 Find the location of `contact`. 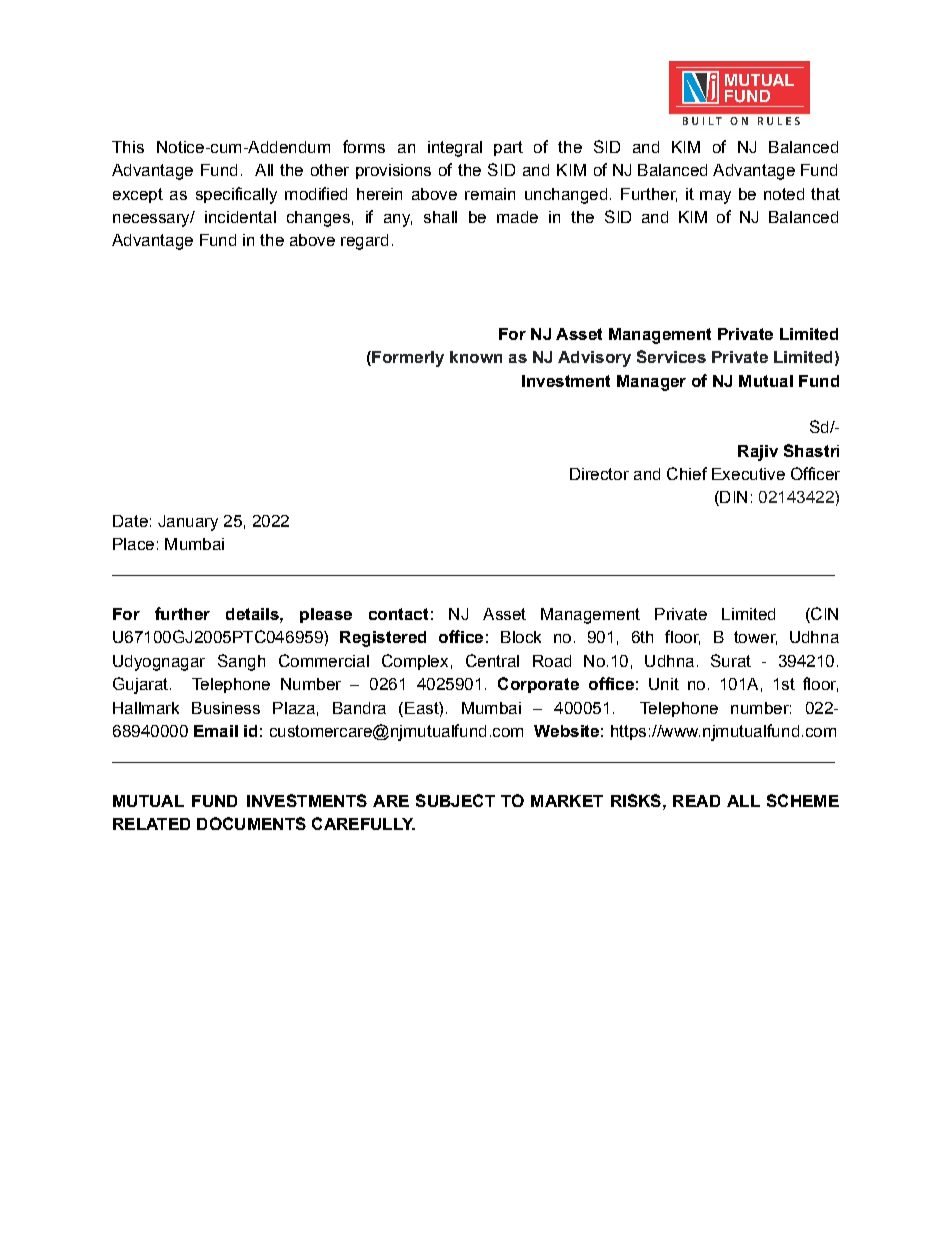

contact is located at coordinates (398, 614).
